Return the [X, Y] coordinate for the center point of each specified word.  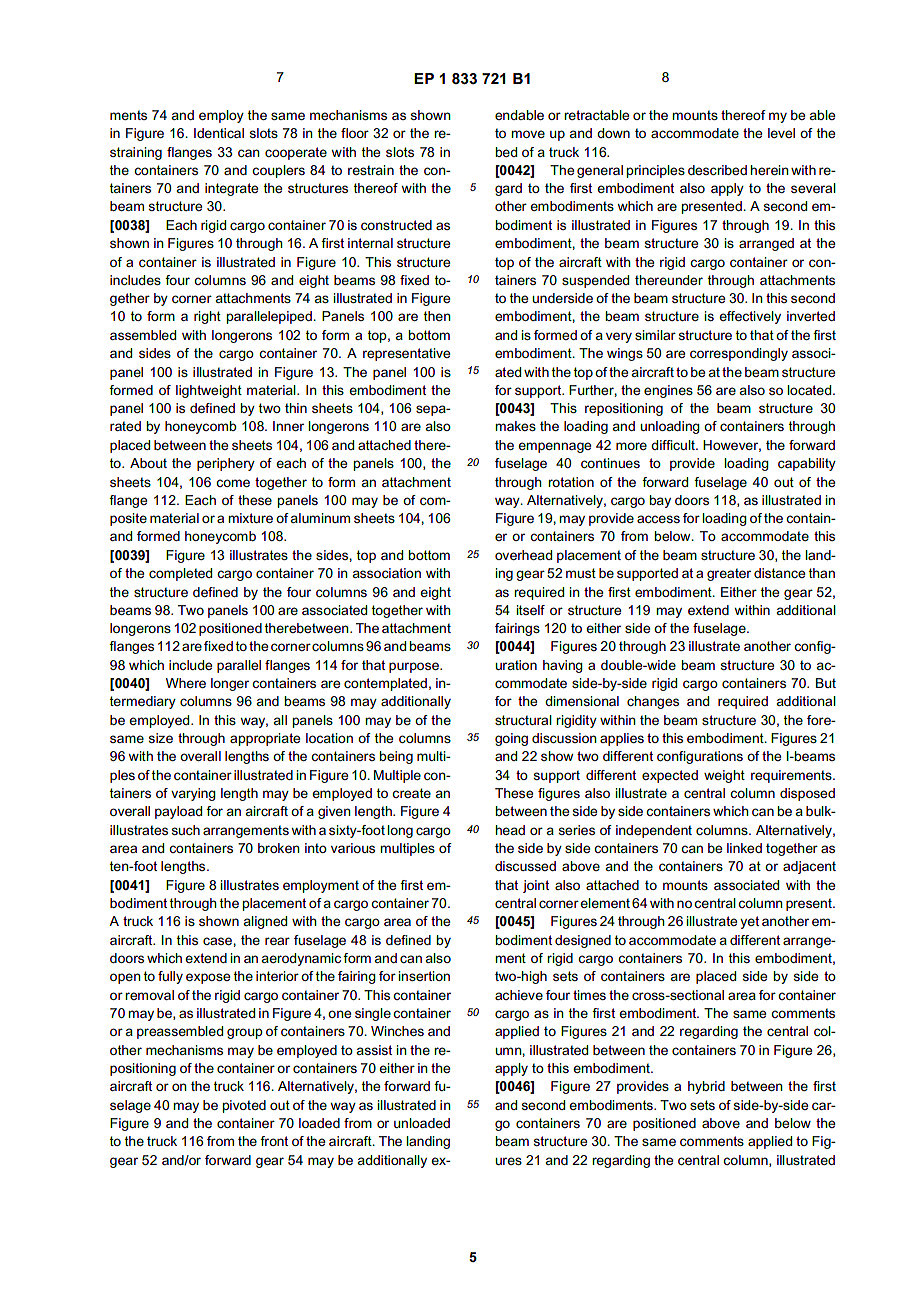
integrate [231, 189]
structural [523, 720]
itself [530, 610]
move [528, 134]
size [160, 738]
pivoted [244, 1106]
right [207, 317]
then [437, 316]
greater [729, 574]
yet [749, 922]
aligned [265, 922]
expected [670, 776]
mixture [250, 518]
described [717, 170]
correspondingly [739, 354]
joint [536, 886]
